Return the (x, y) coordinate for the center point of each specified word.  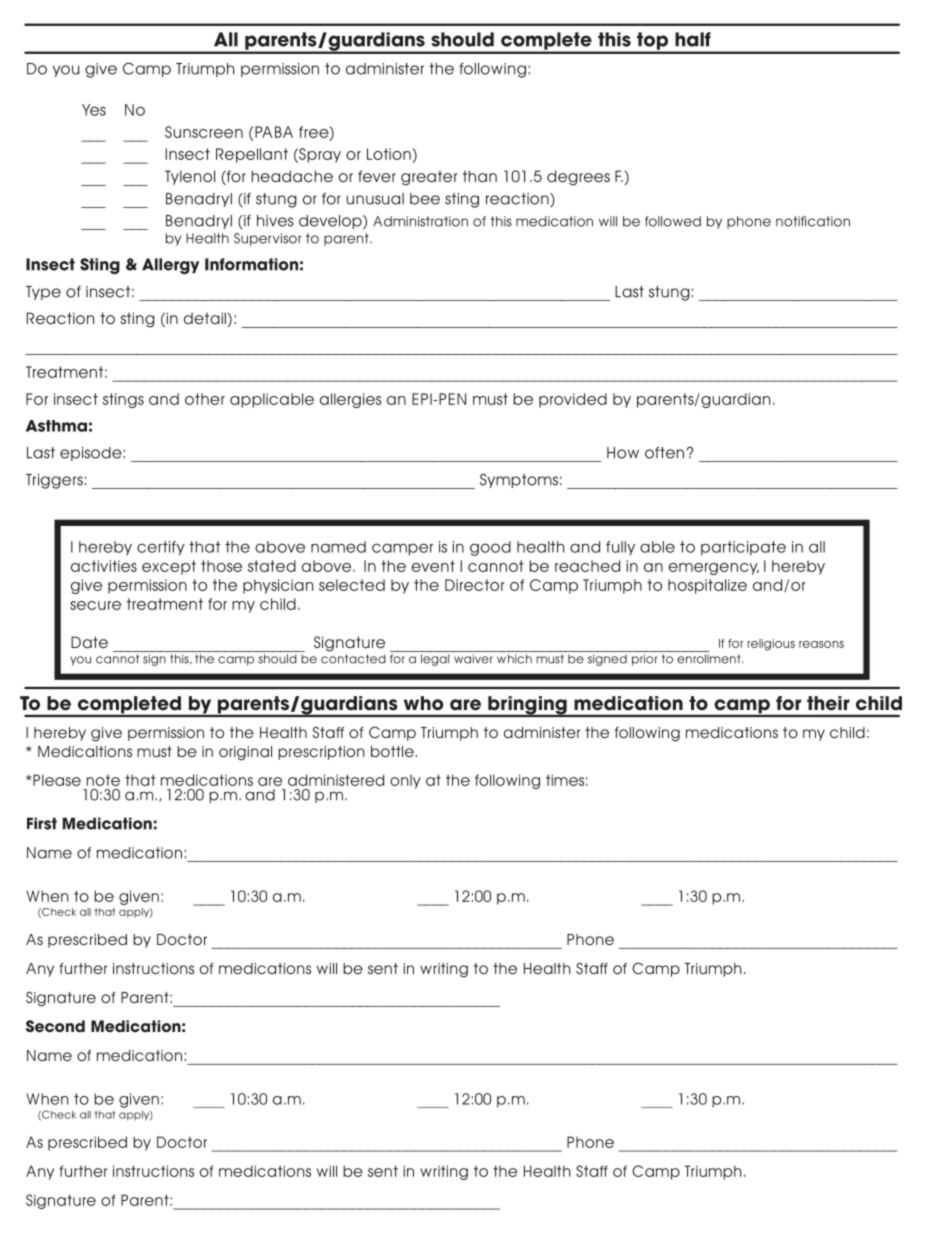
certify (161, 548)
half (693, 39)
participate (743, 548)
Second (55, 1026)
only (405, 782)
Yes (94, 110)
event (433, 566)
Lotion (390, 155)
